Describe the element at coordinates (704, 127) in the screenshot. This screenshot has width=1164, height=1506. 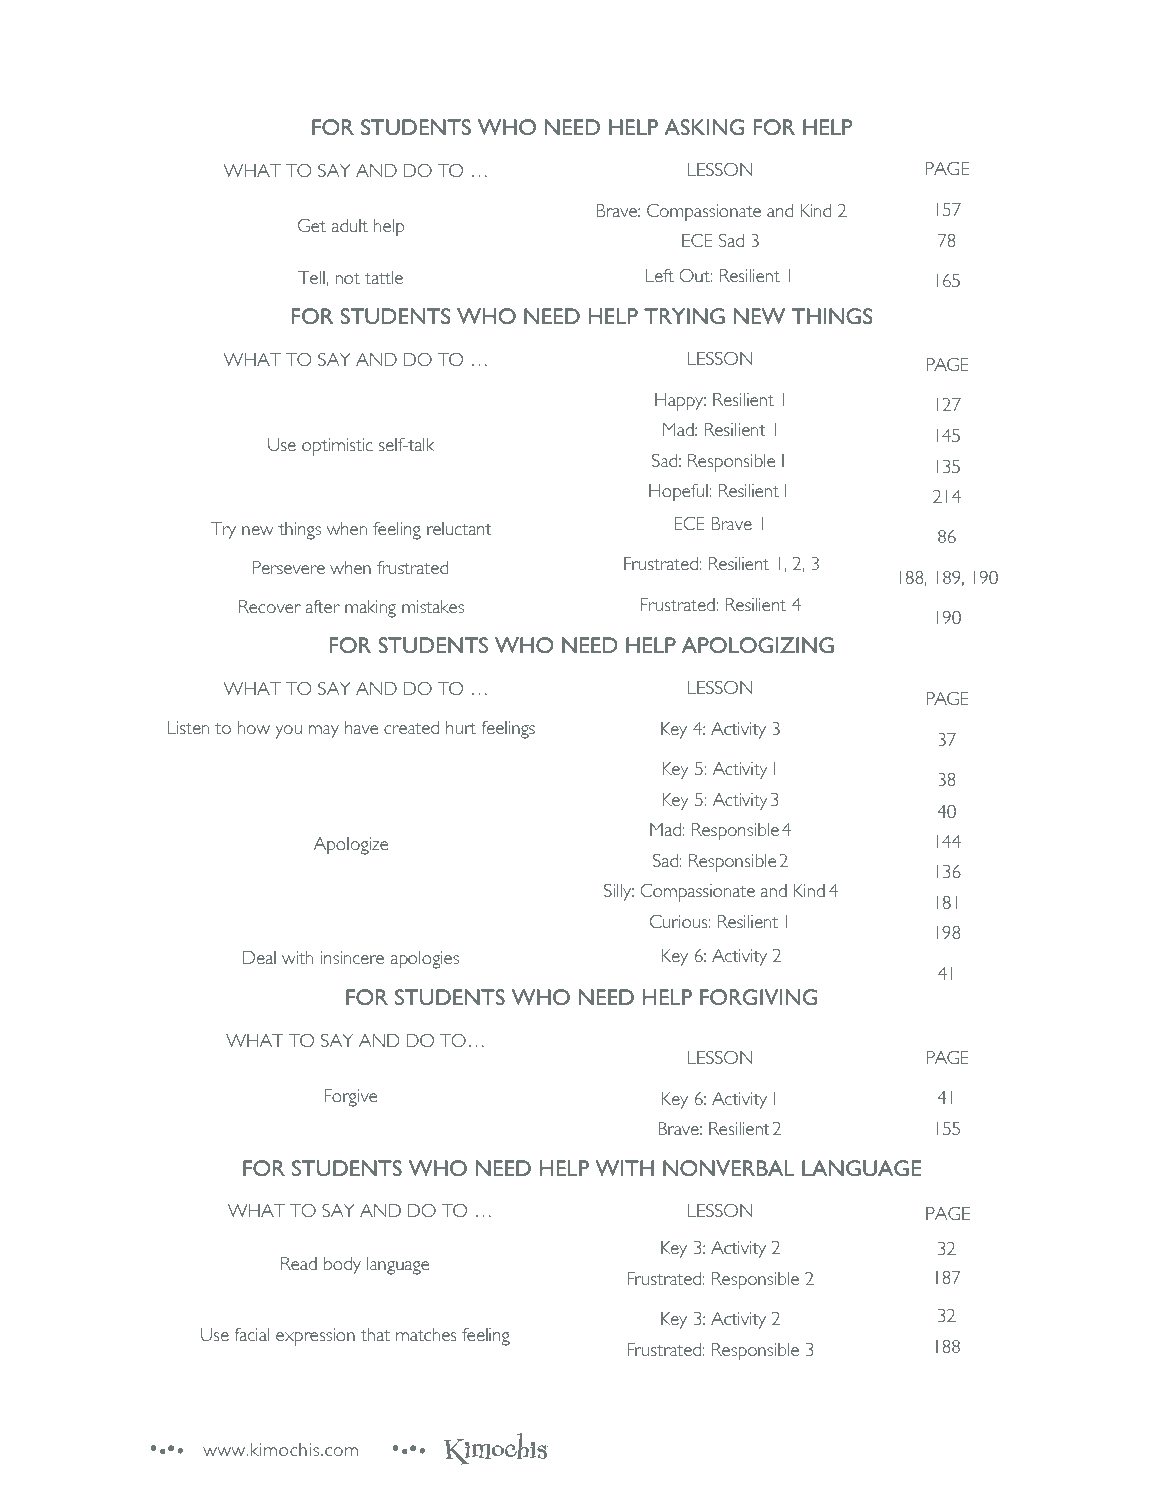
I see `ASKING` at that location.
